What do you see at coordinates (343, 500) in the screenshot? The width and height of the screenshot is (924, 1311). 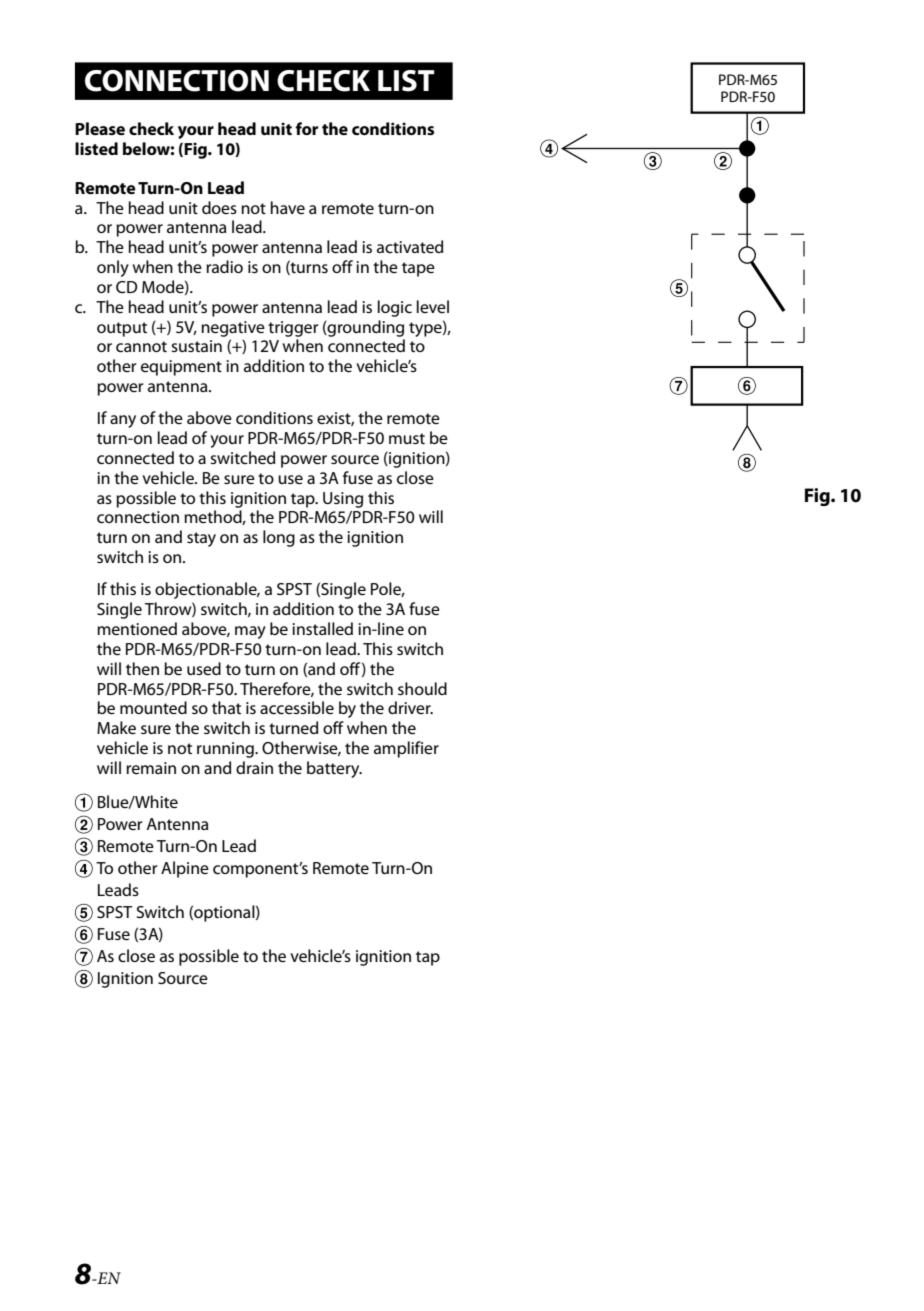 I see `Using` at bounding box center [343, 500].
